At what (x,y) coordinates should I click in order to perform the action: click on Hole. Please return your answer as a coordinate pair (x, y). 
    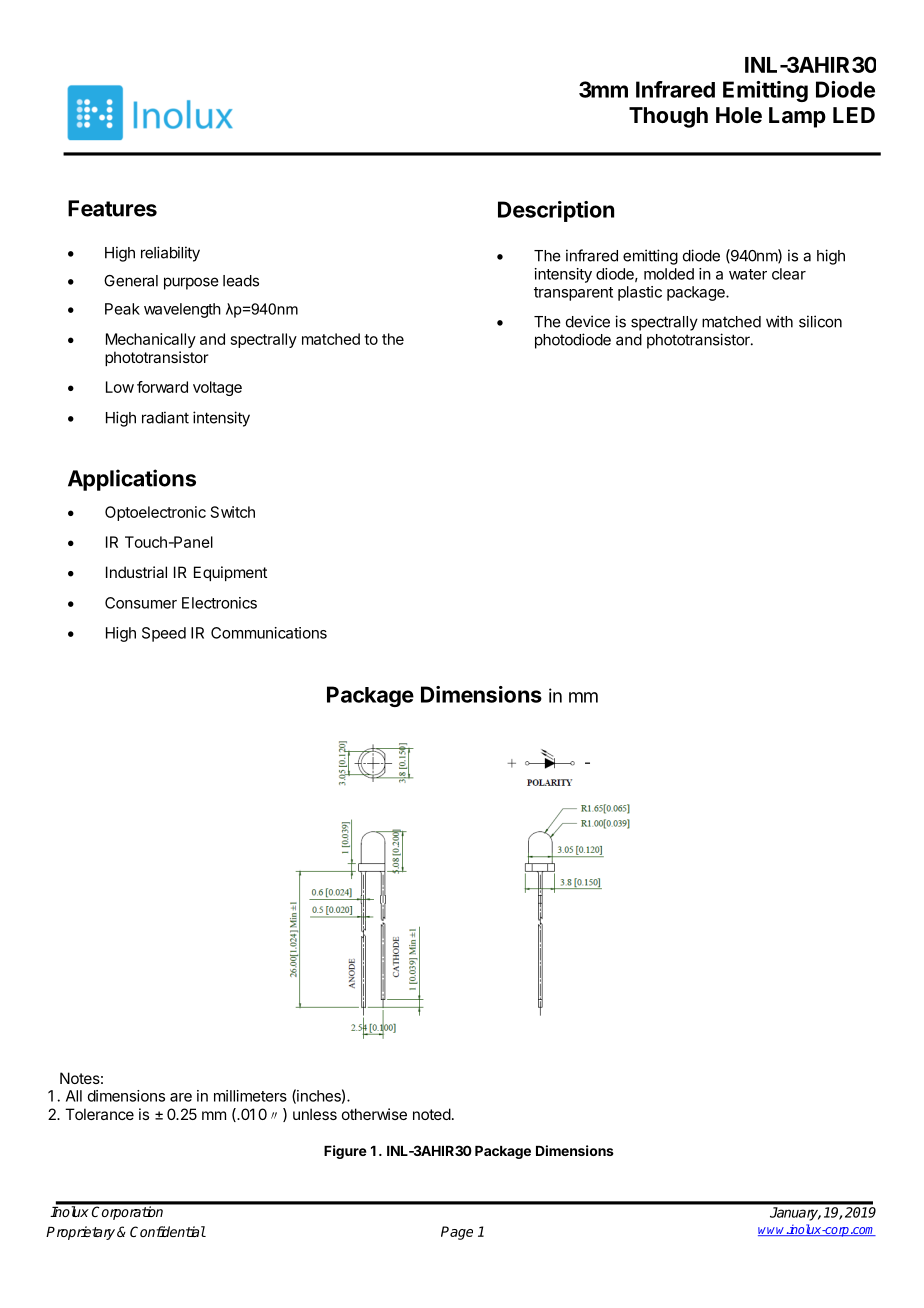
    Looking at the image, I should click on (739, 115).
